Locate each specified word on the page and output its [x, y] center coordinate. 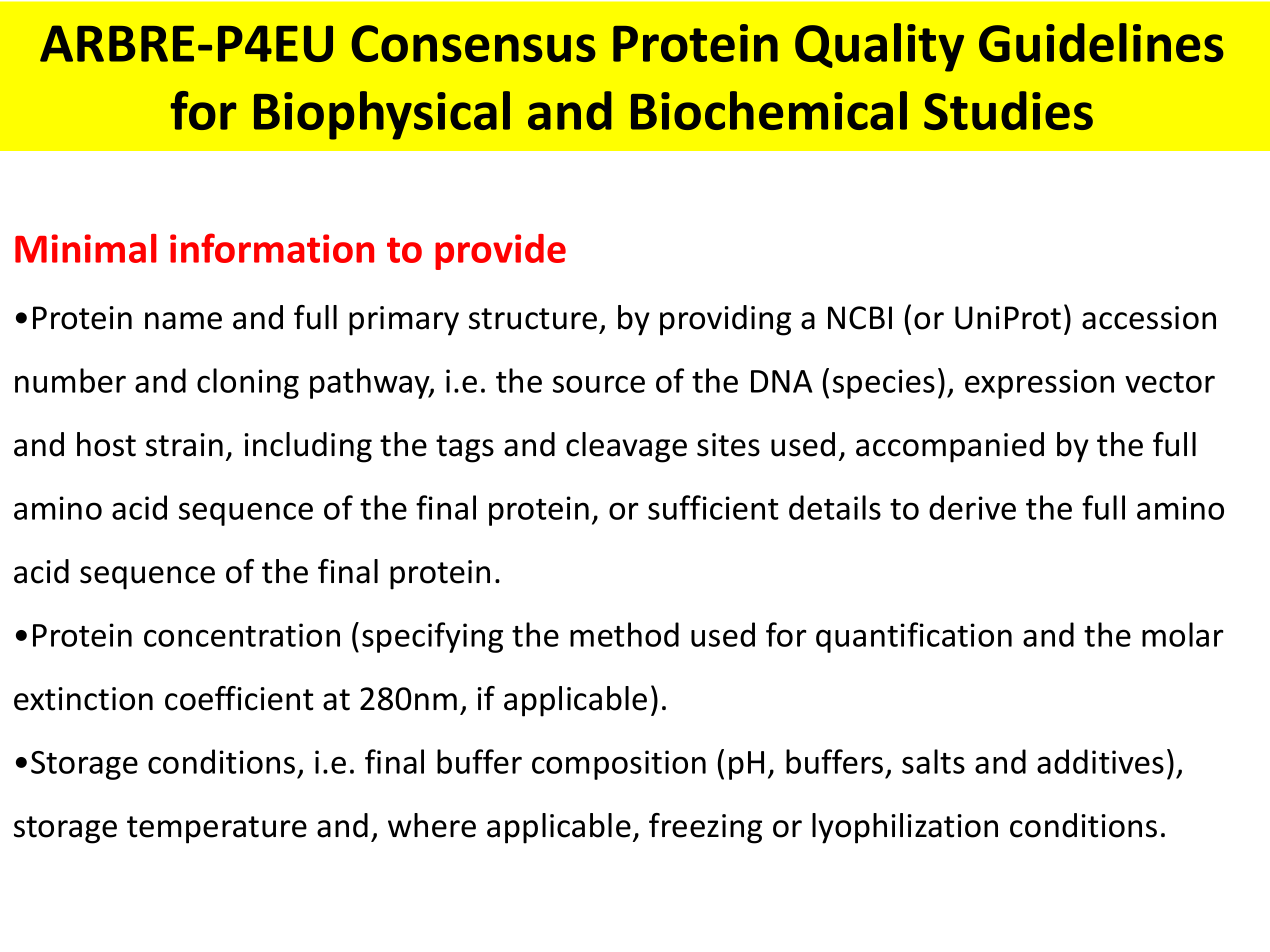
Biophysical [382, 115]
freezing [705, 828]
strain [184, 445]
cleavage [626, 447]
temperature [217, 830]
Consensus [473, 43]
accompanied [950, 447]
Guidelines [1101, 42]
